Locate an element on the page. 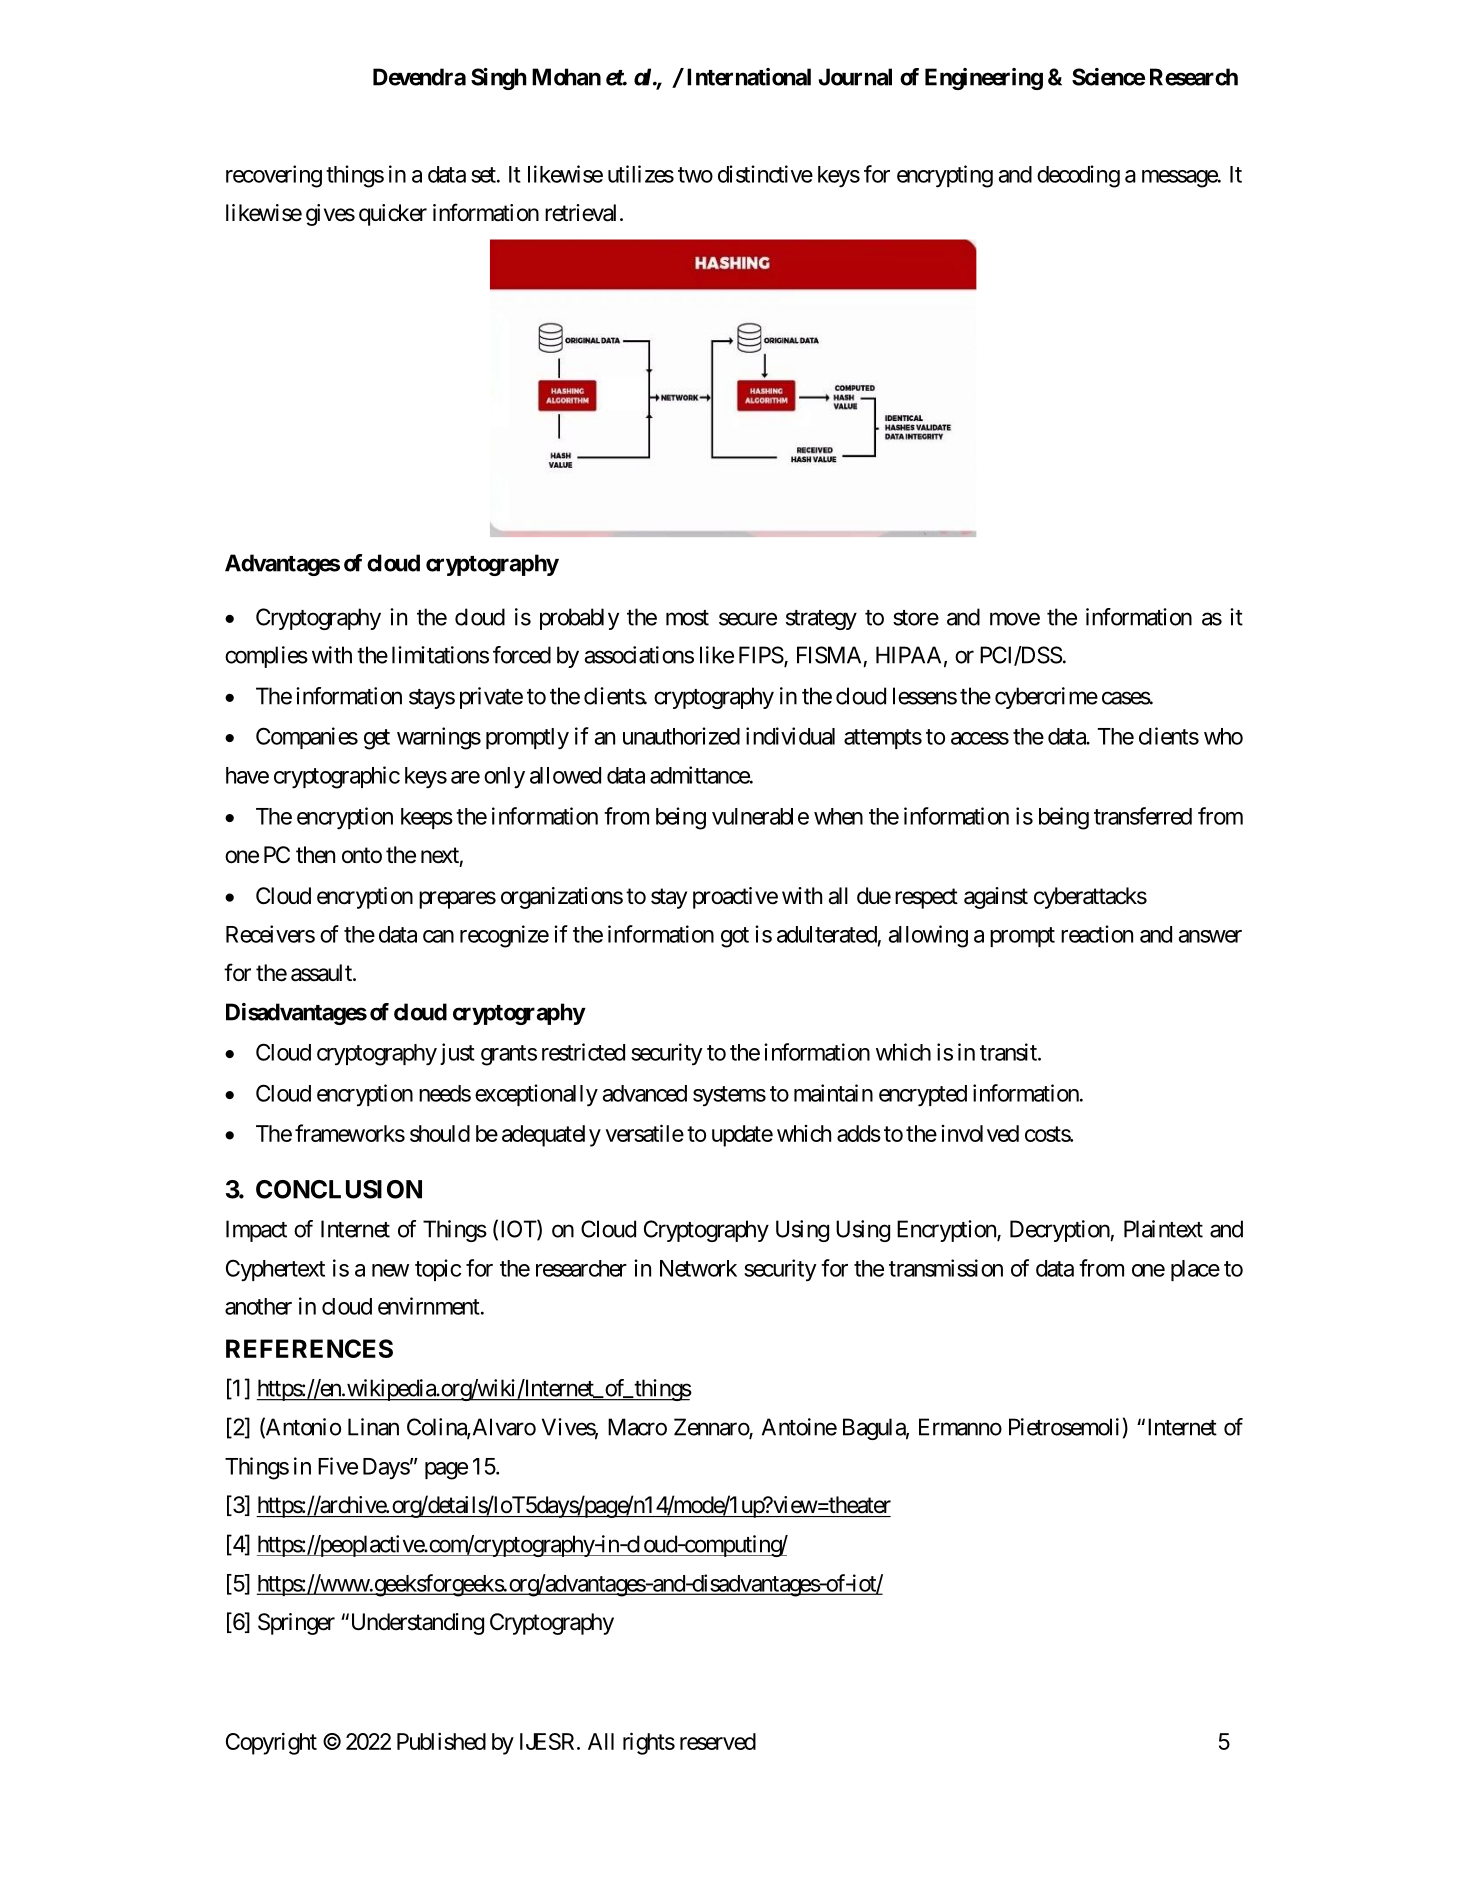 The width and height of the image is (1468, 1900). International is located at coordinates (749, 77).
